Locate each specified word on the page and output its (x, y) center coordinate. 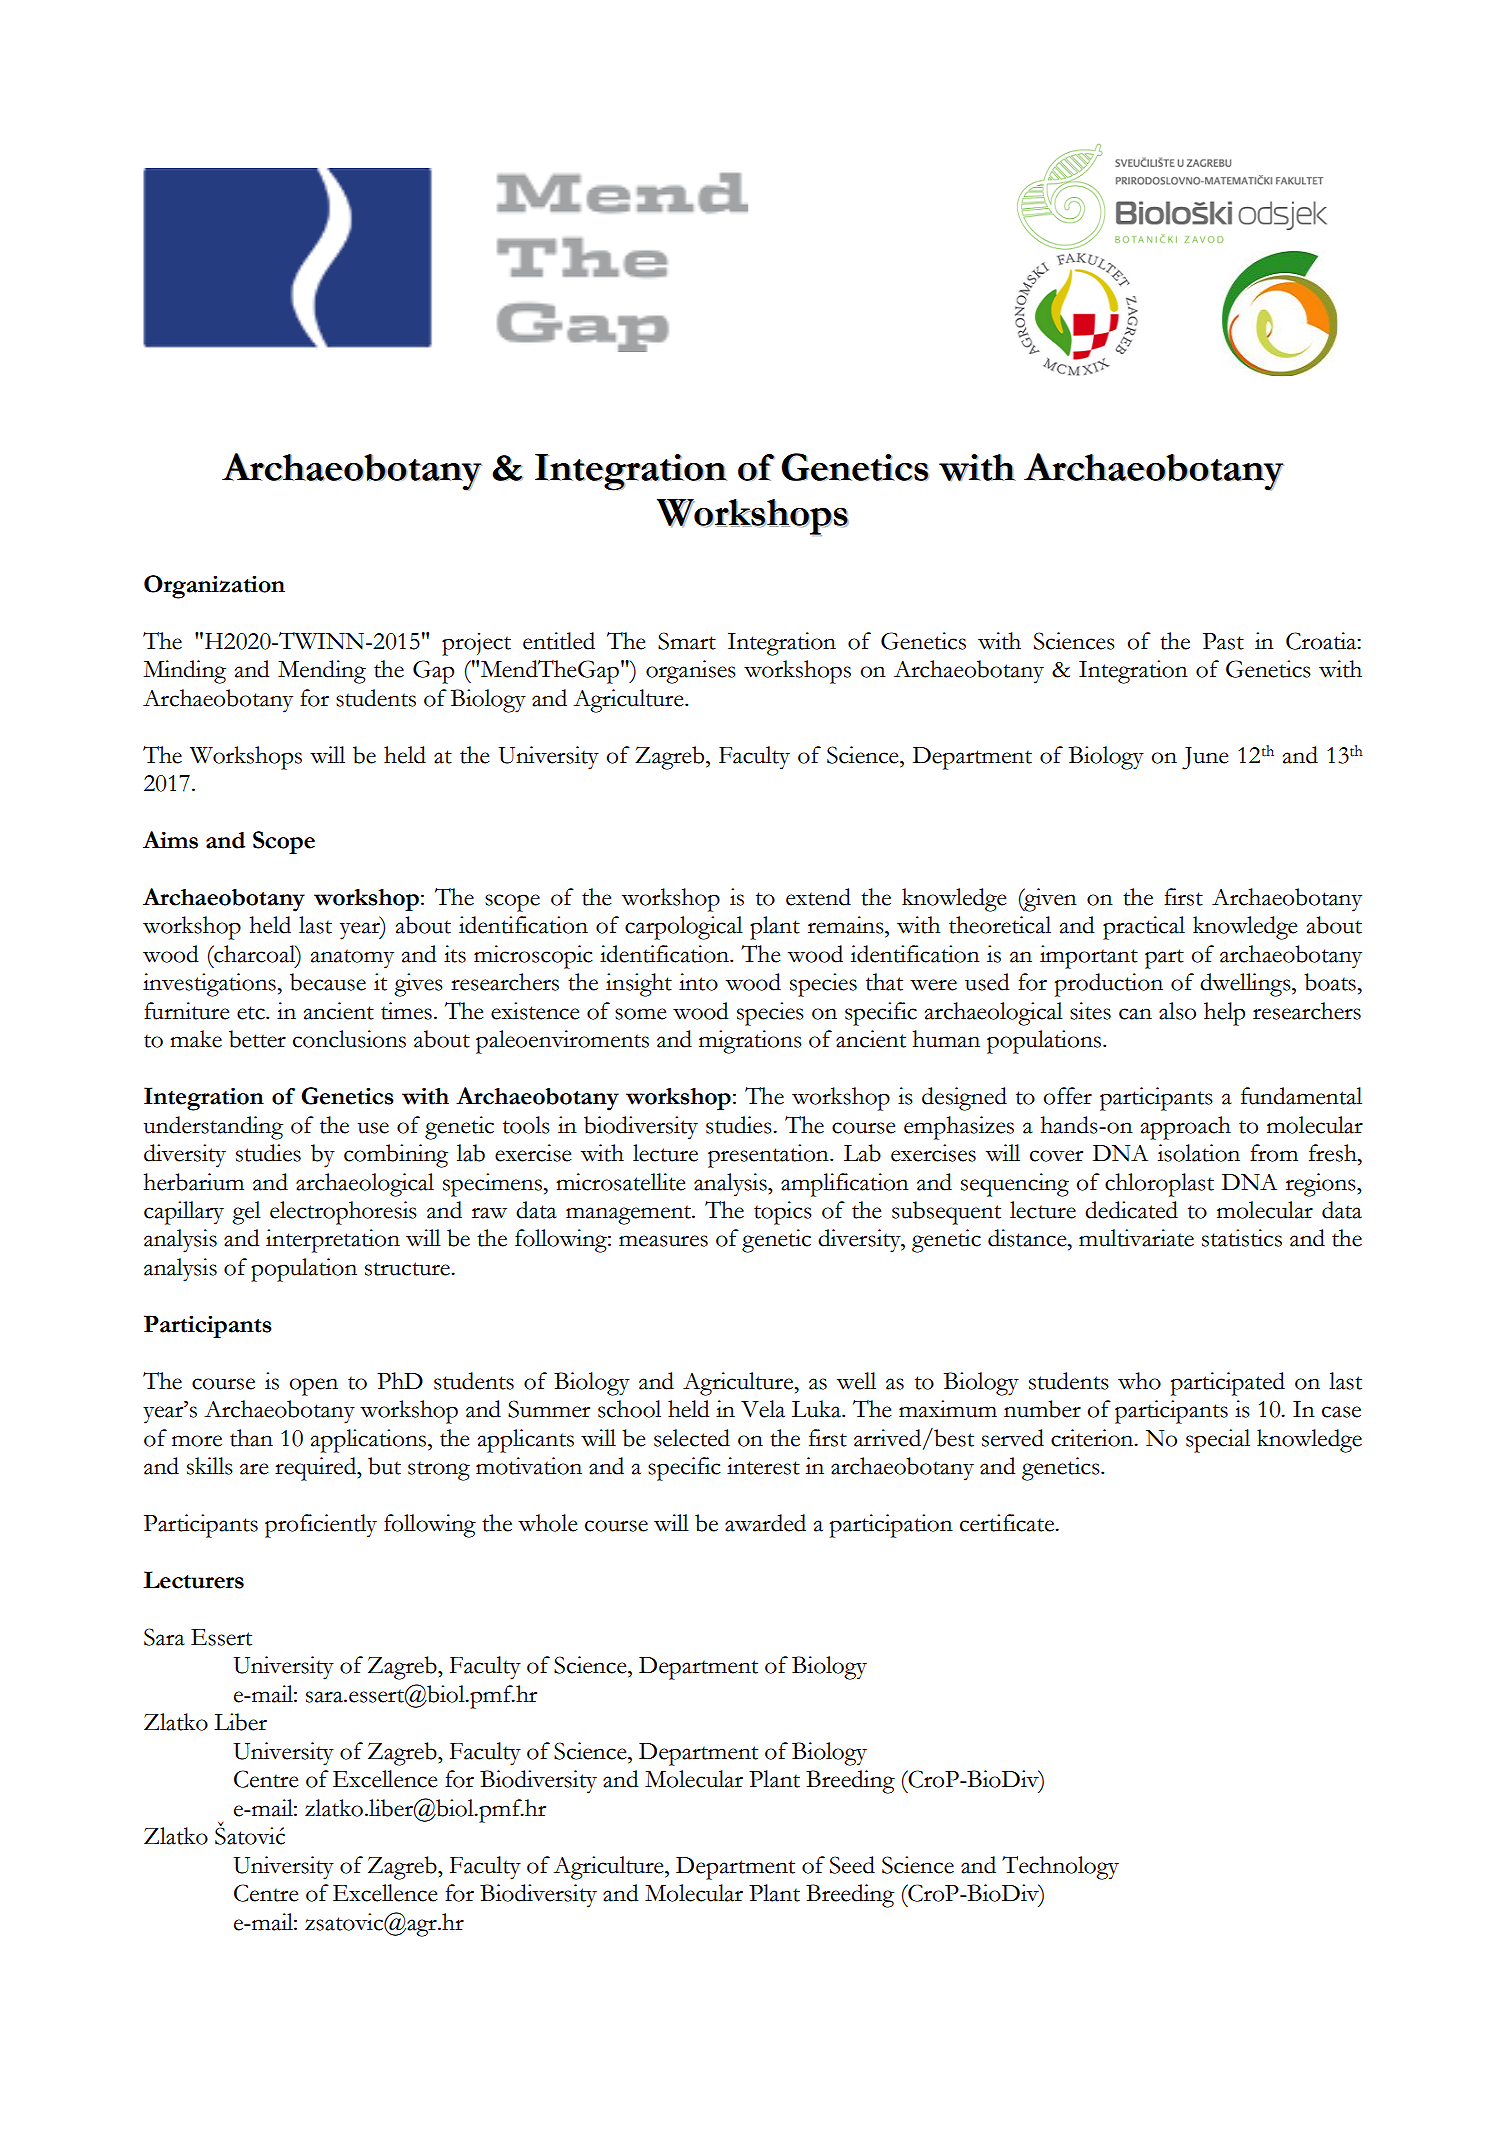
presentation (769, 1156)
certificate (1008, 1523)
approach (1186, 1128)
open (314, 1387)
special (1218, 1441)
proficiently (321, 1526)
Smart (687, 641)
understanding (213, 1128)
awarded (765, 1523)
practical (1144, 928)
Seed (852, 1865)
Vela (763, 1409)
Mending (322, 672)
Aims (170, 840)
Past (1223, 641)
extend (818, 897)
